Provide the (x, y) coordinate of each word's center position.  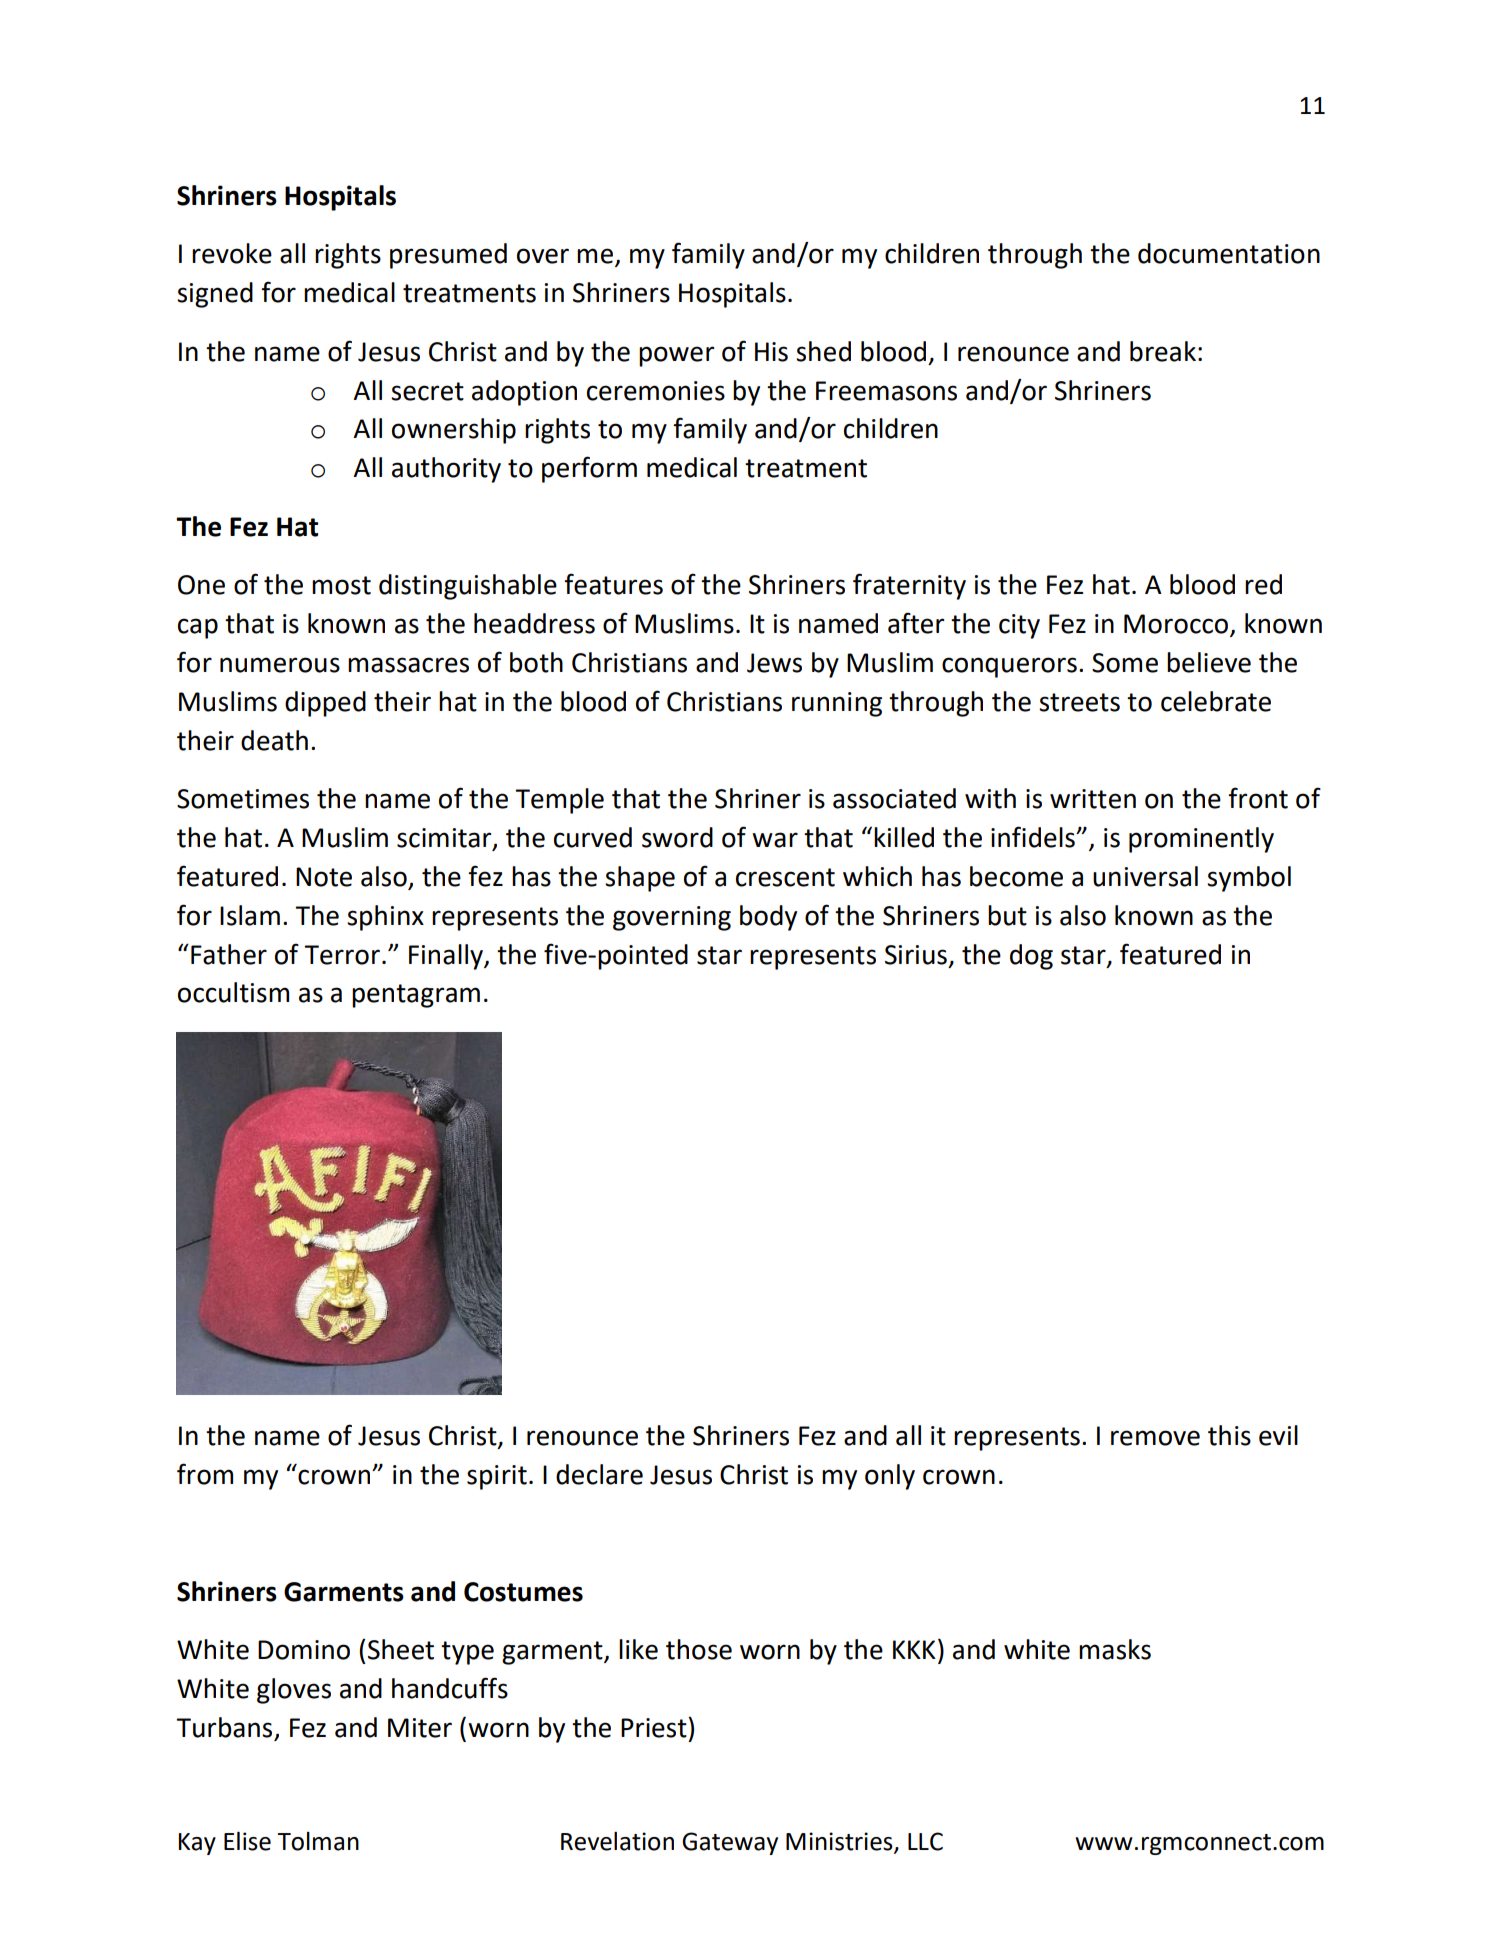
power (676, 356)
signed (215, 295)
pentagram (416, 996)
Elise (247, 1841)
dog (1031, 957)
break (1163, 351)
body (768, 918)
